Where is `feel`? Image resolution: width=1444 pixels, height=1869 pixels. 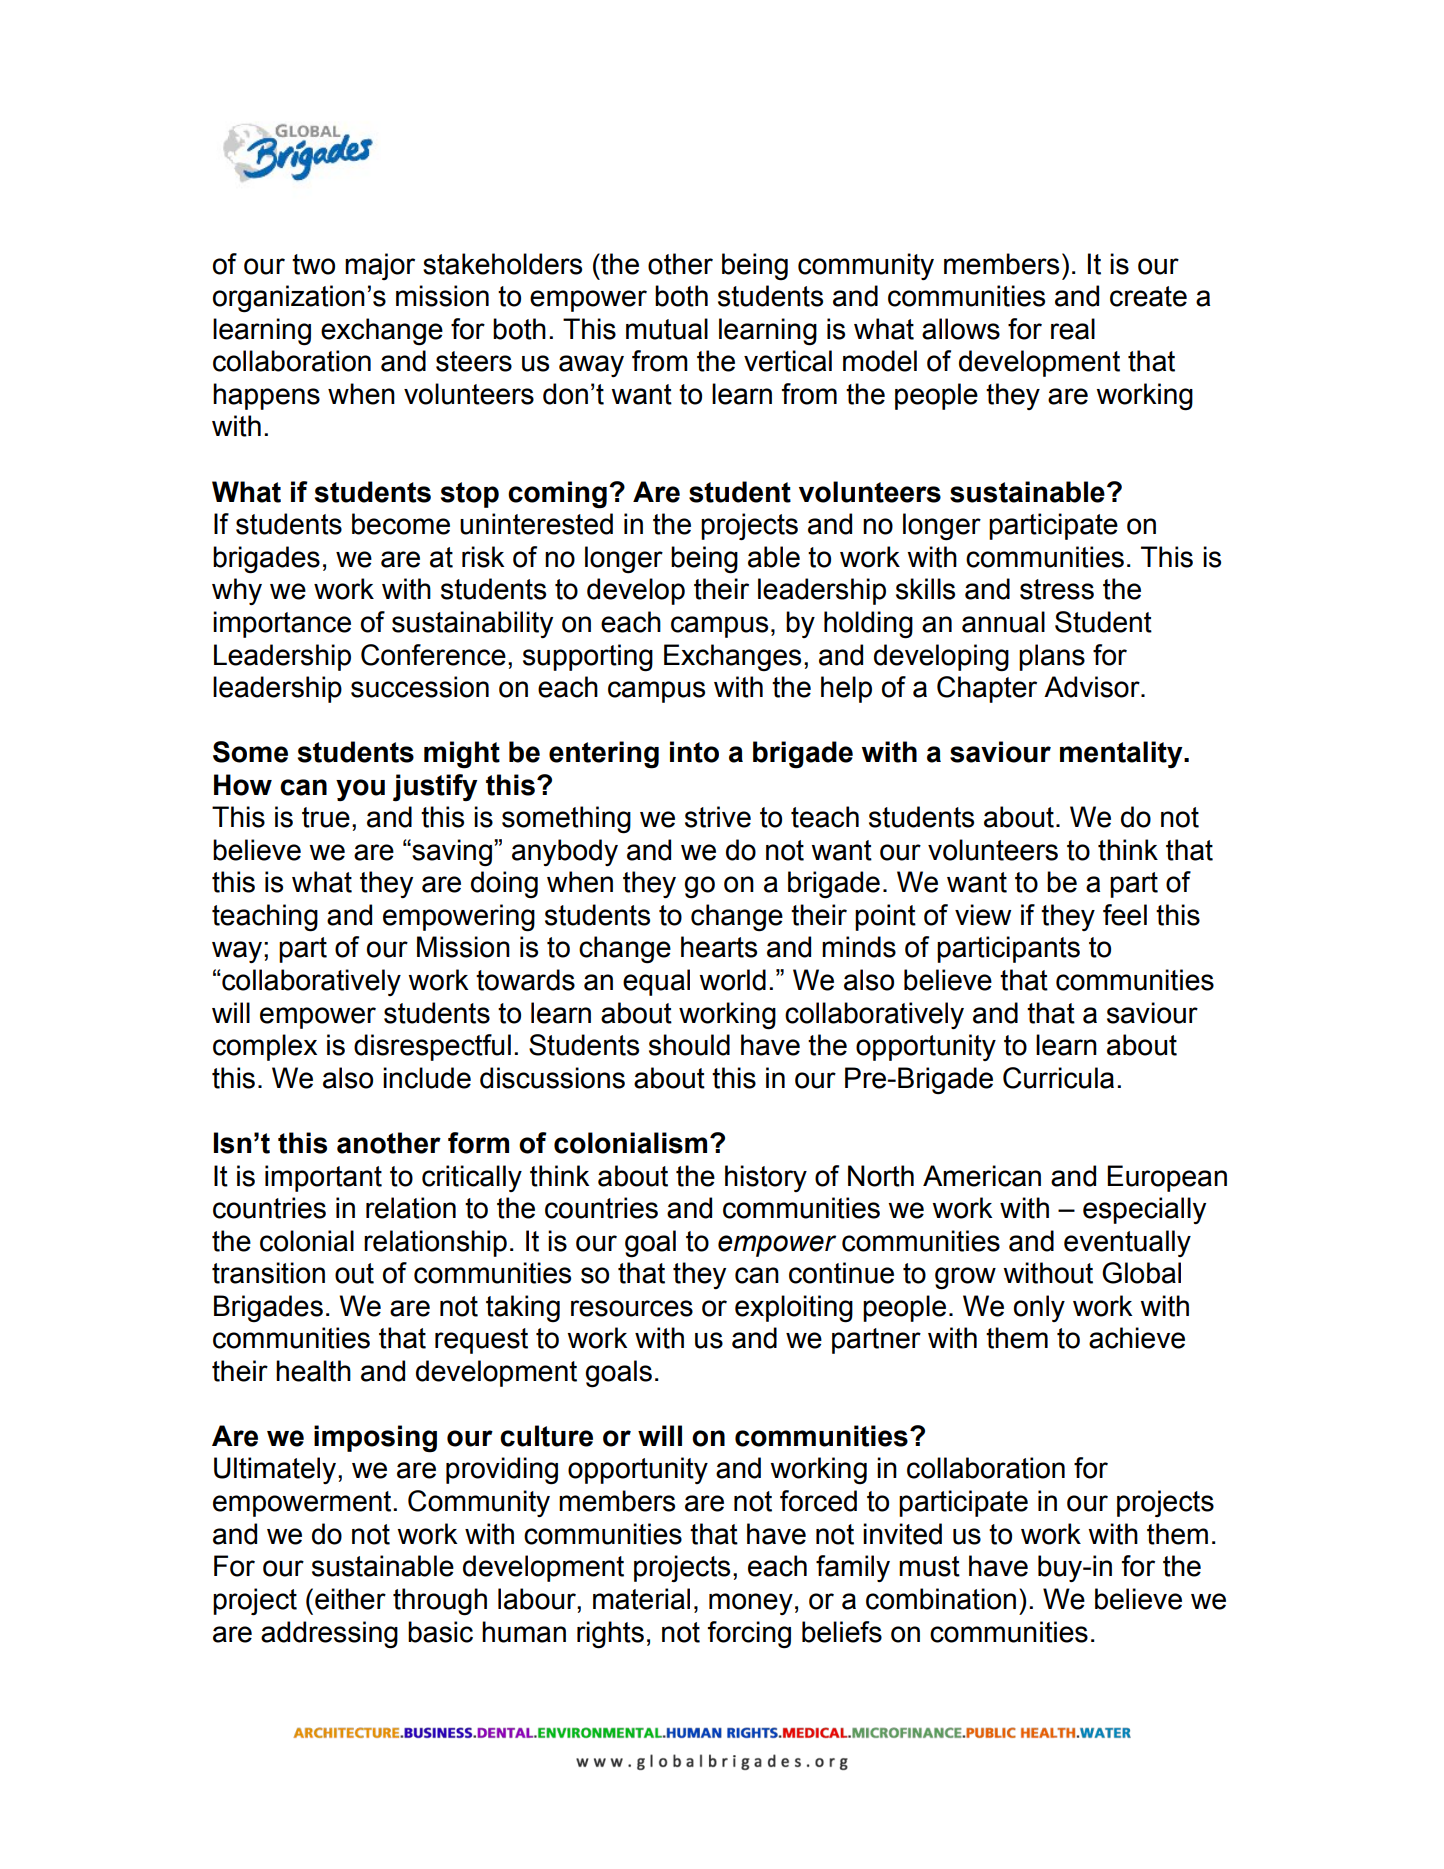
feel is located at coordinates (1125, 915).
